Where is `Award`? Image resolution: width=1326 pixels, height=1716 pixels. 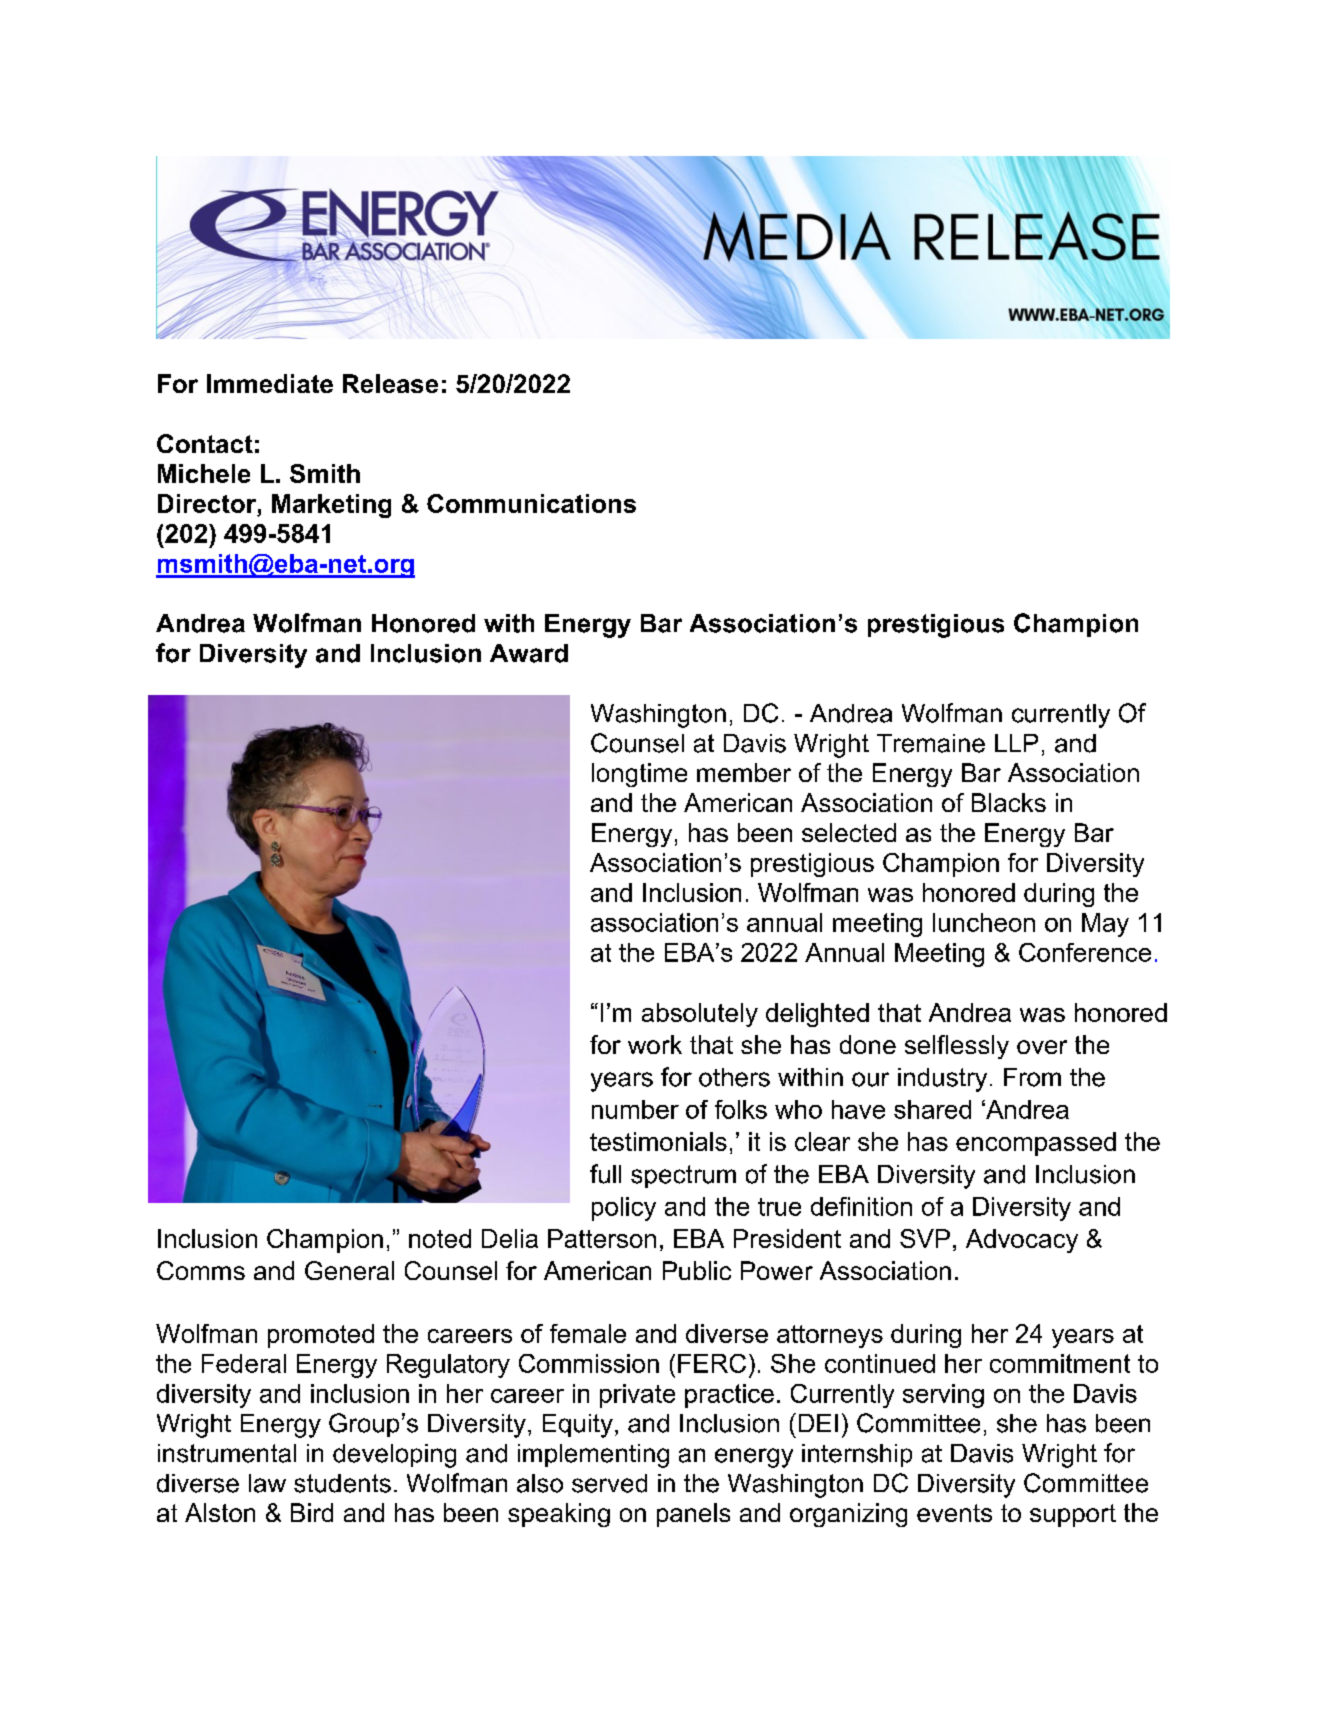 Award is located at coordinates (529, 653).
